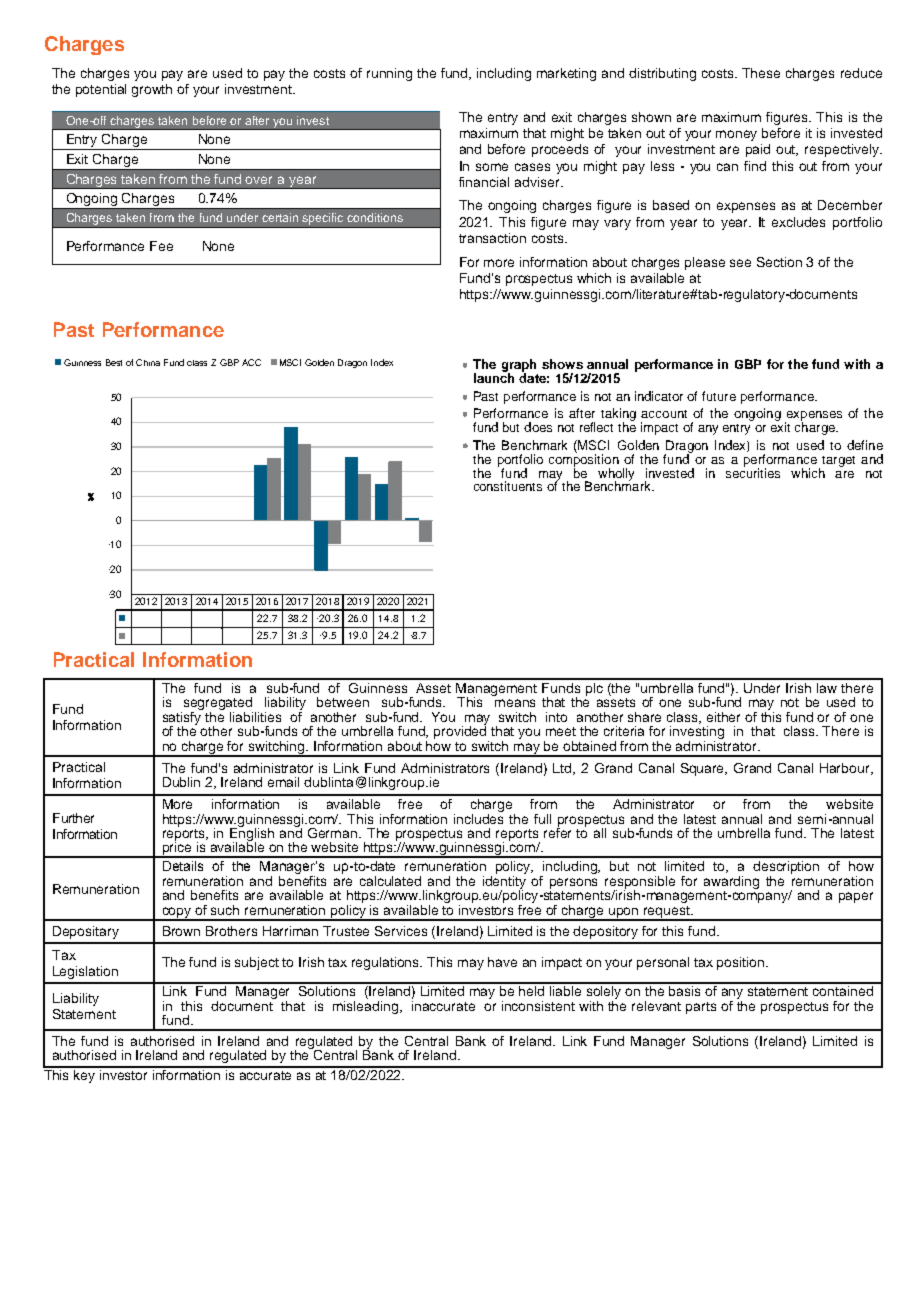 This screenshot has width=924, height=1308. I want to click on Brown, so click(181, 931).
